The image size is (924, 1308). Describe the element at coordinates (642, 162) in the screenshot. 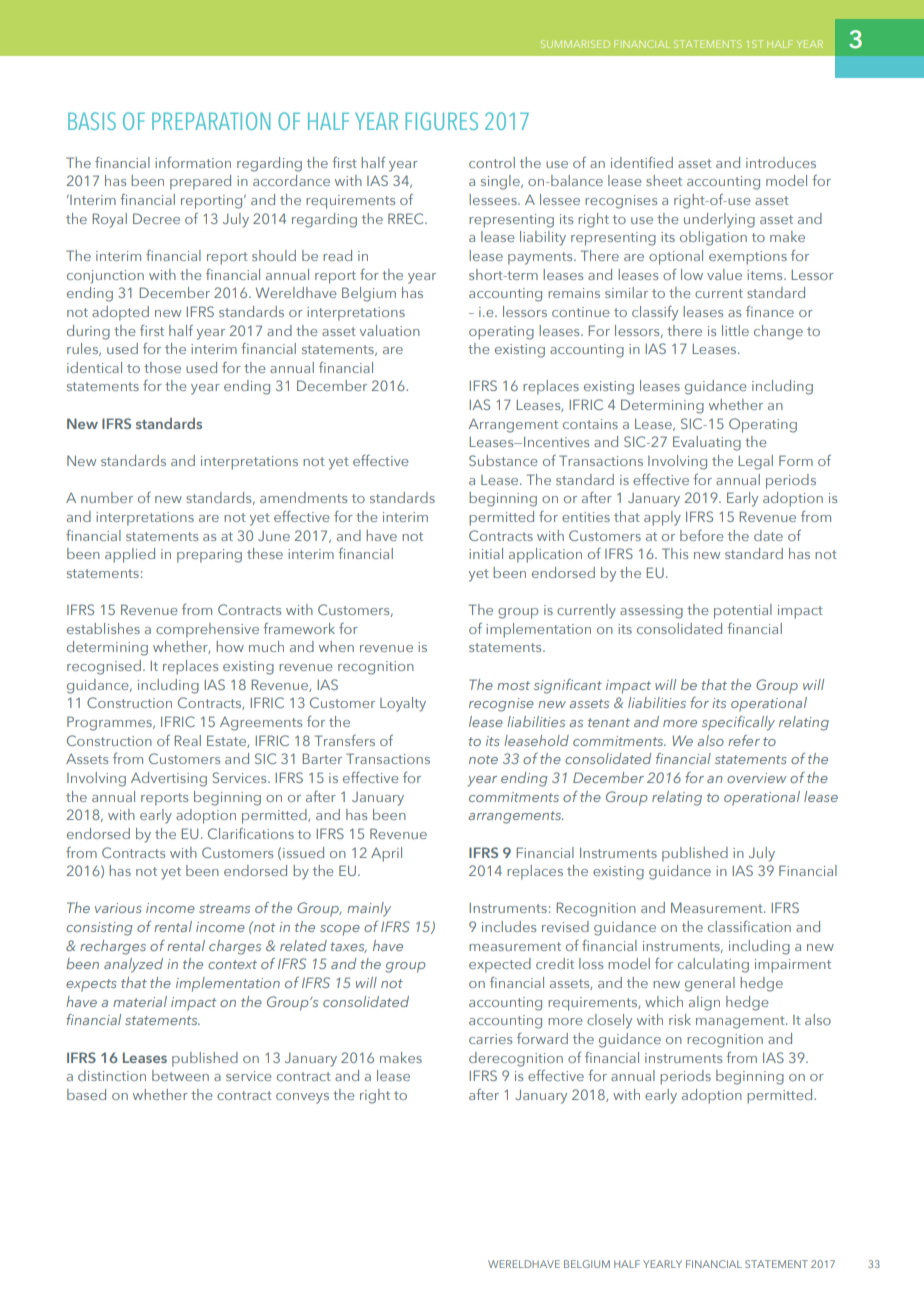

I see `identified` at that location.
